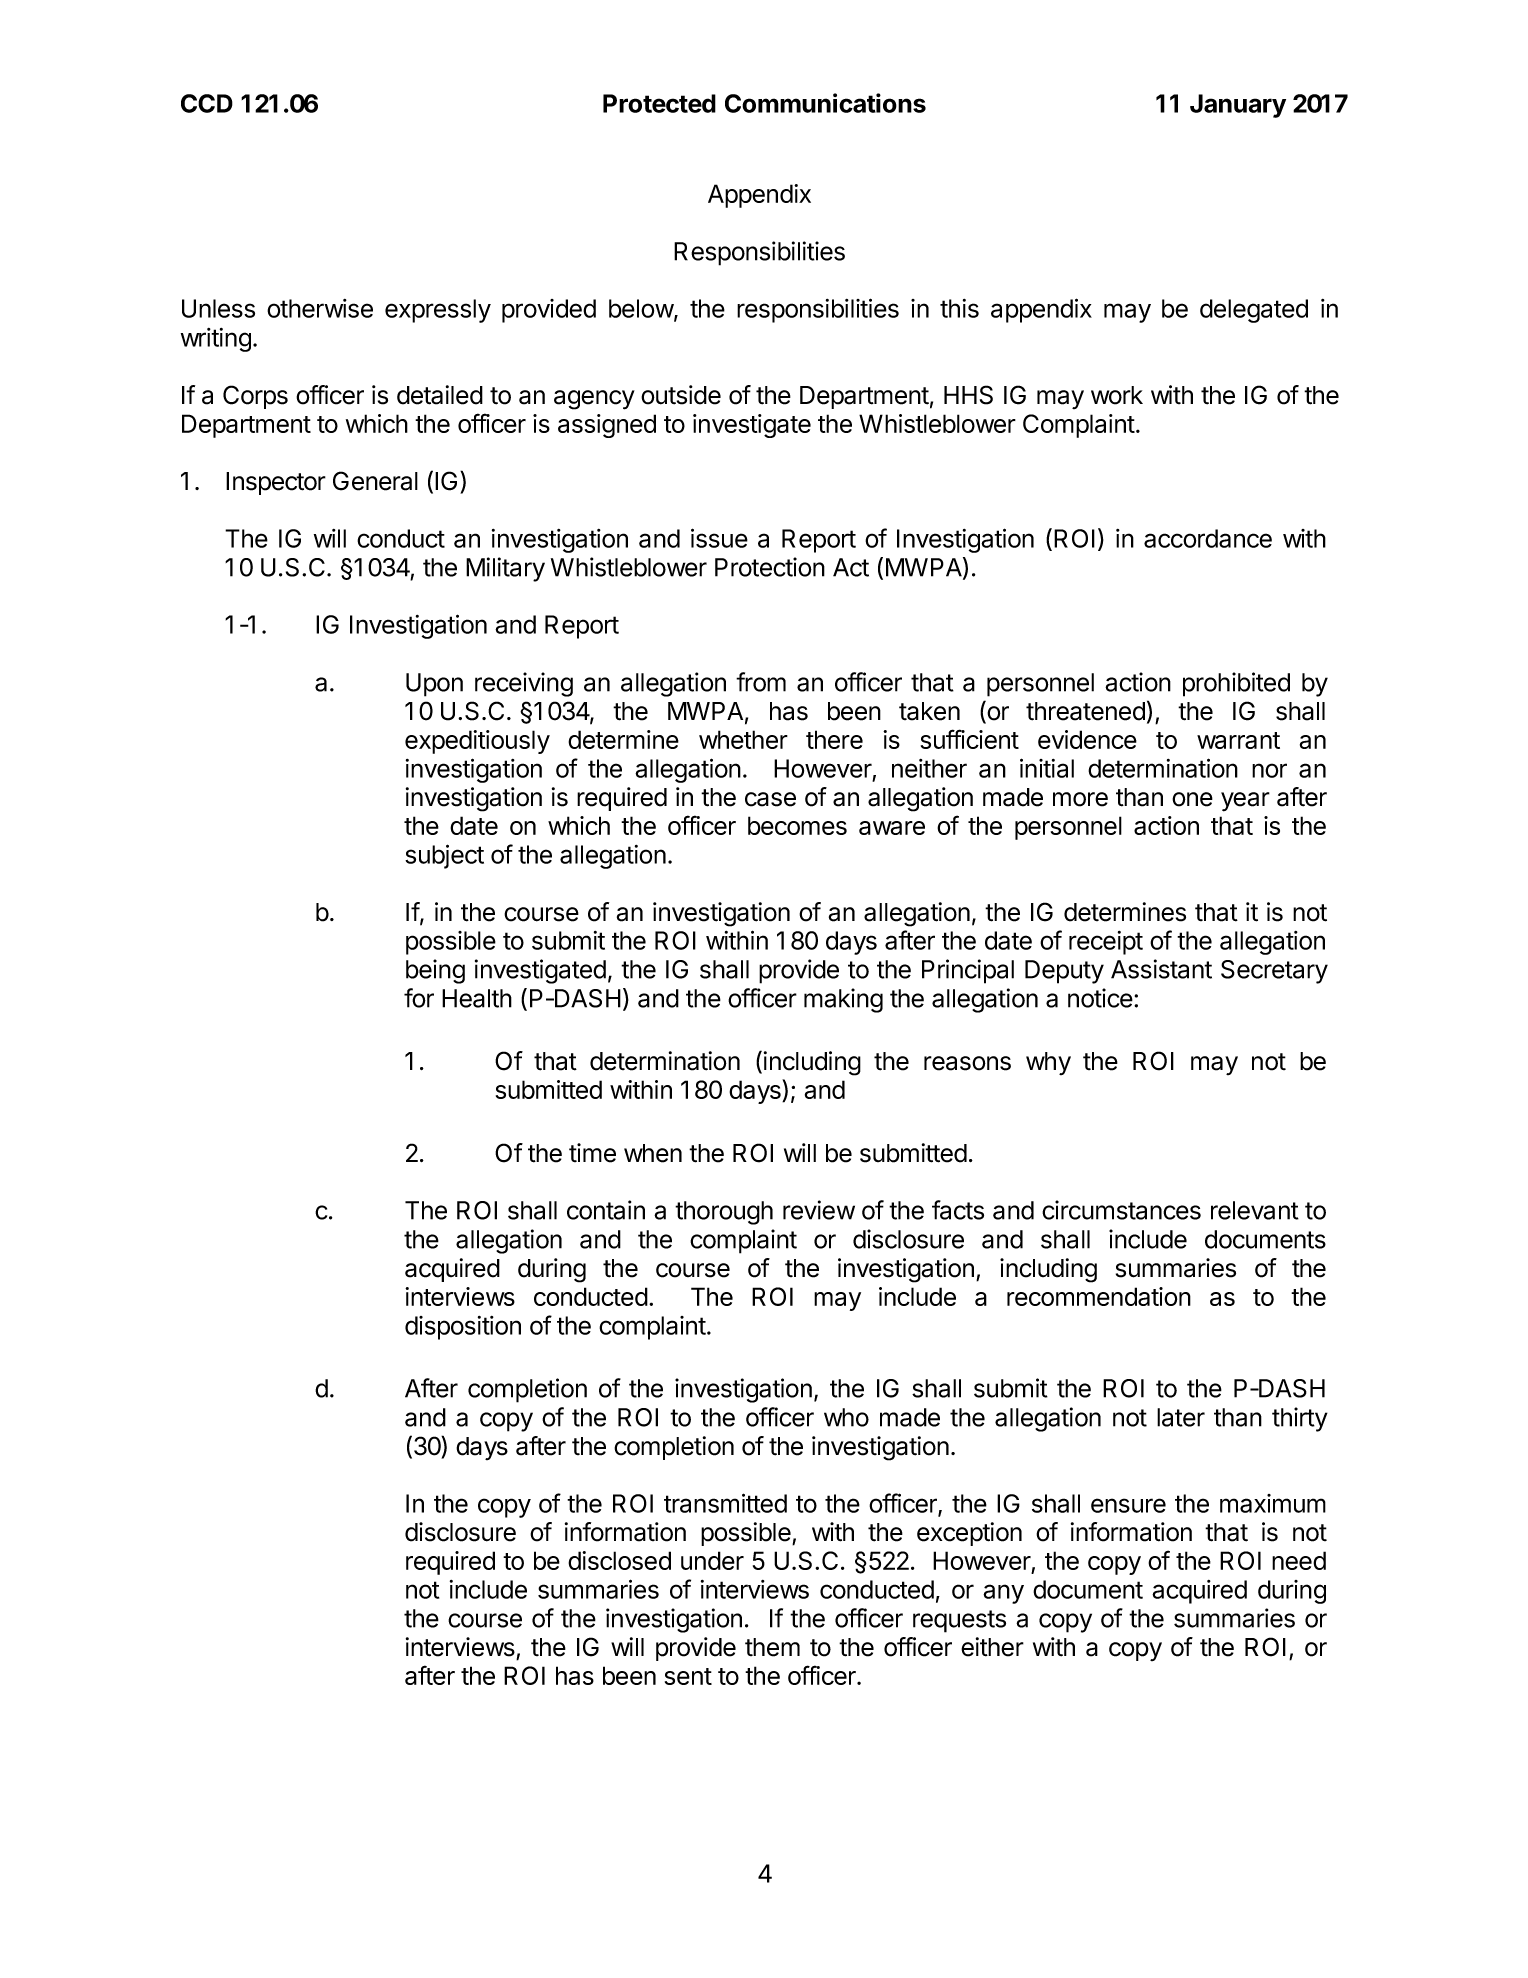 The image size is (1528, 1978). Describe the element at coordinates (724, 1213) in the screenshot. I see `thorough` at that location.
